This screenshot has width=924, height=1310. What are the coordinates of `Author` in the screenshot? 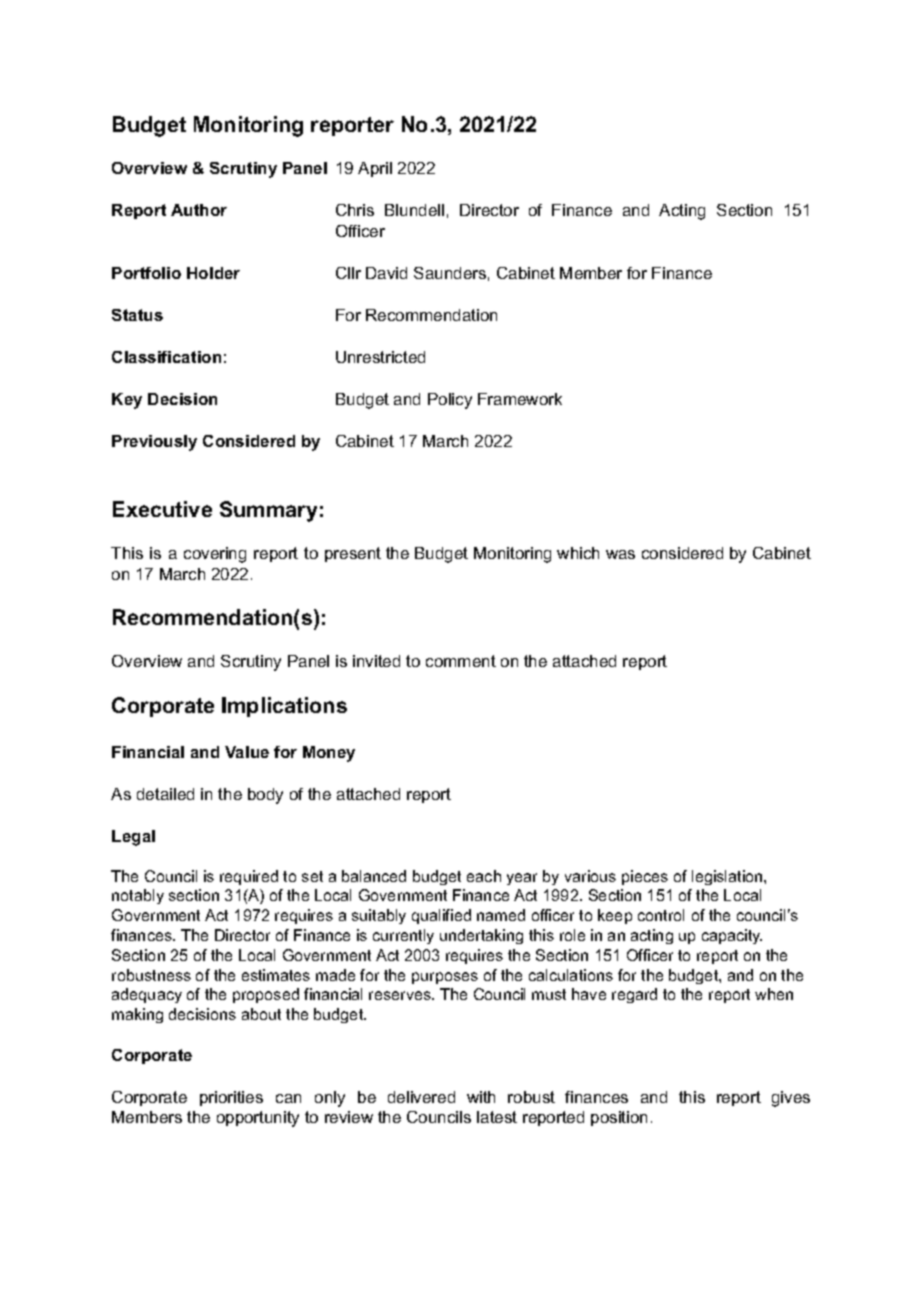 It's located at (199, 210).
